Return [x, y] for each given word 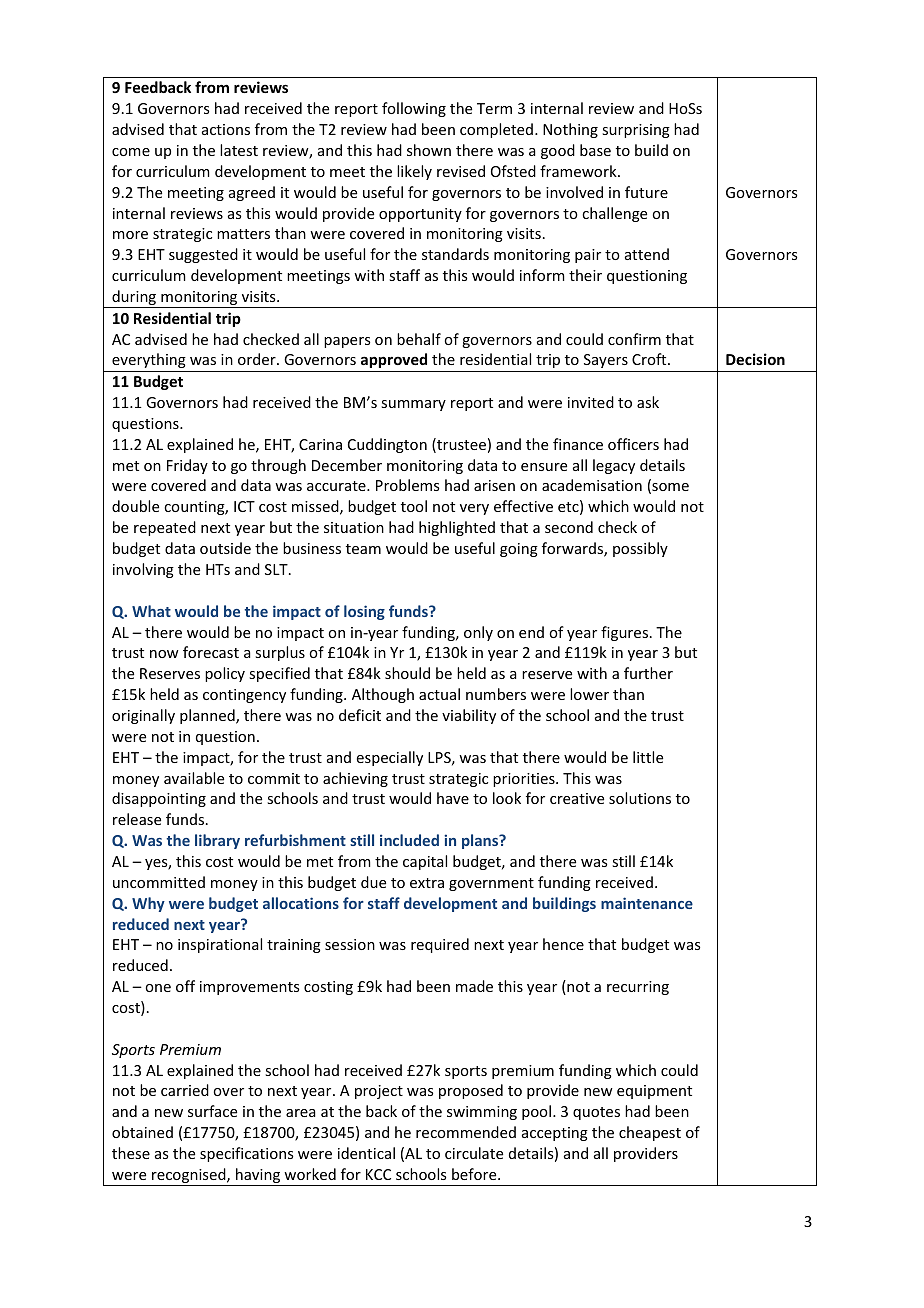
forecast [211, 652]
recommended [466, 1132]
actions [226, 129]
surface [212, 1111]
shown [429, 150]
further [648, 673]
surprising [636, 131]
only [478, 633]
